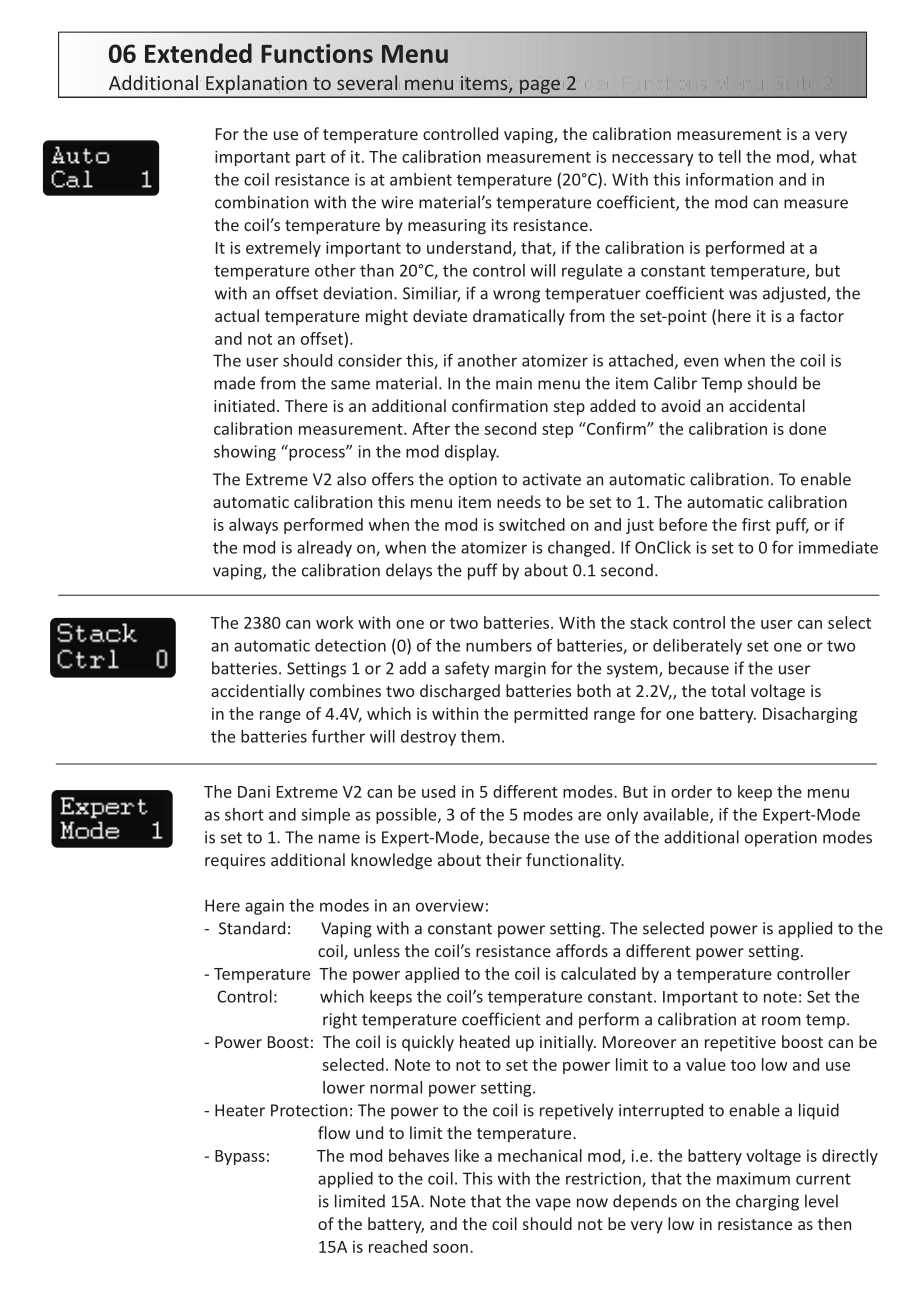 The height and width of the screenshot is (1308, 924). I want to click on neccessary, so click(653, 160).
